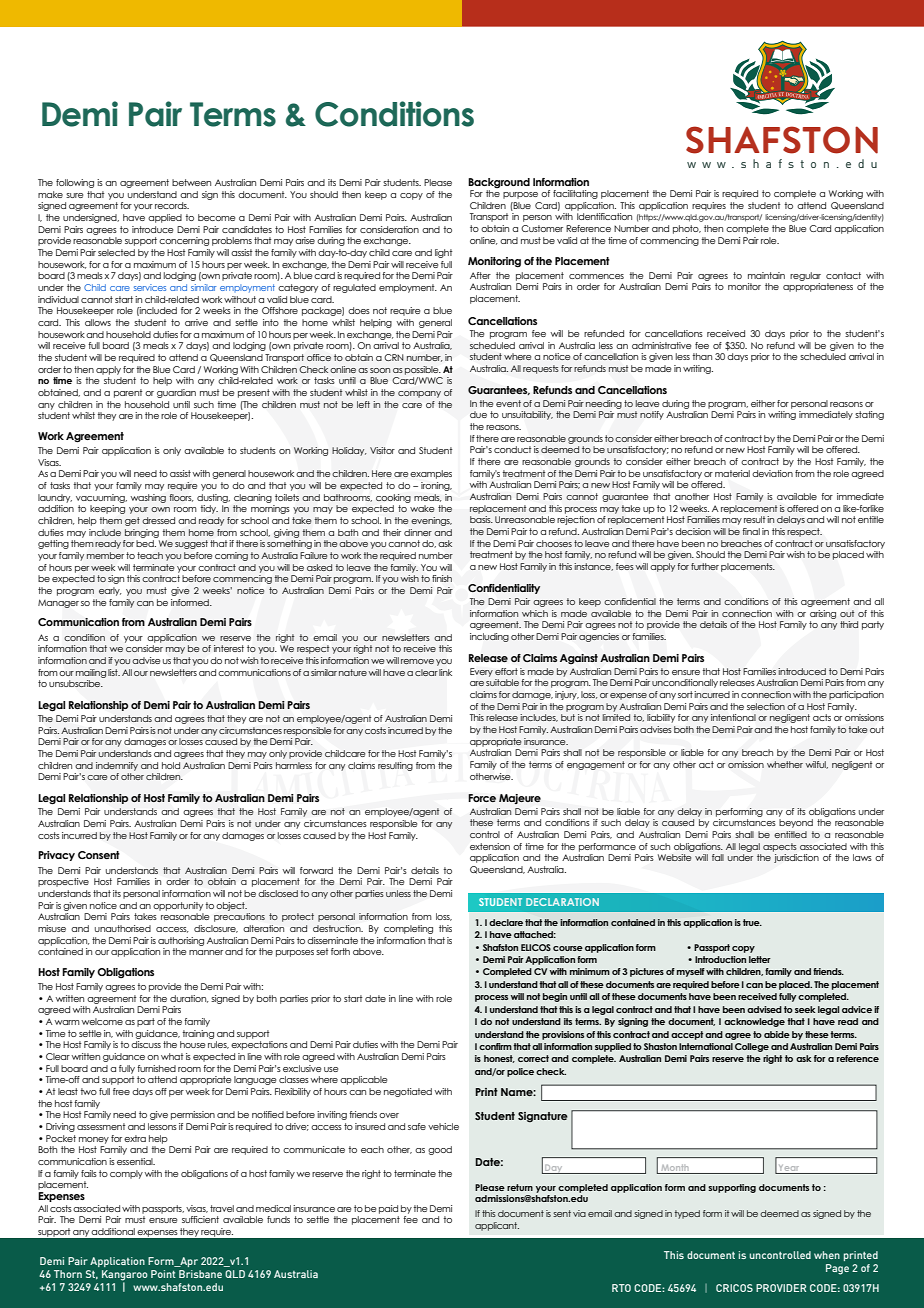  I want to click on light, so click(444, 253).
